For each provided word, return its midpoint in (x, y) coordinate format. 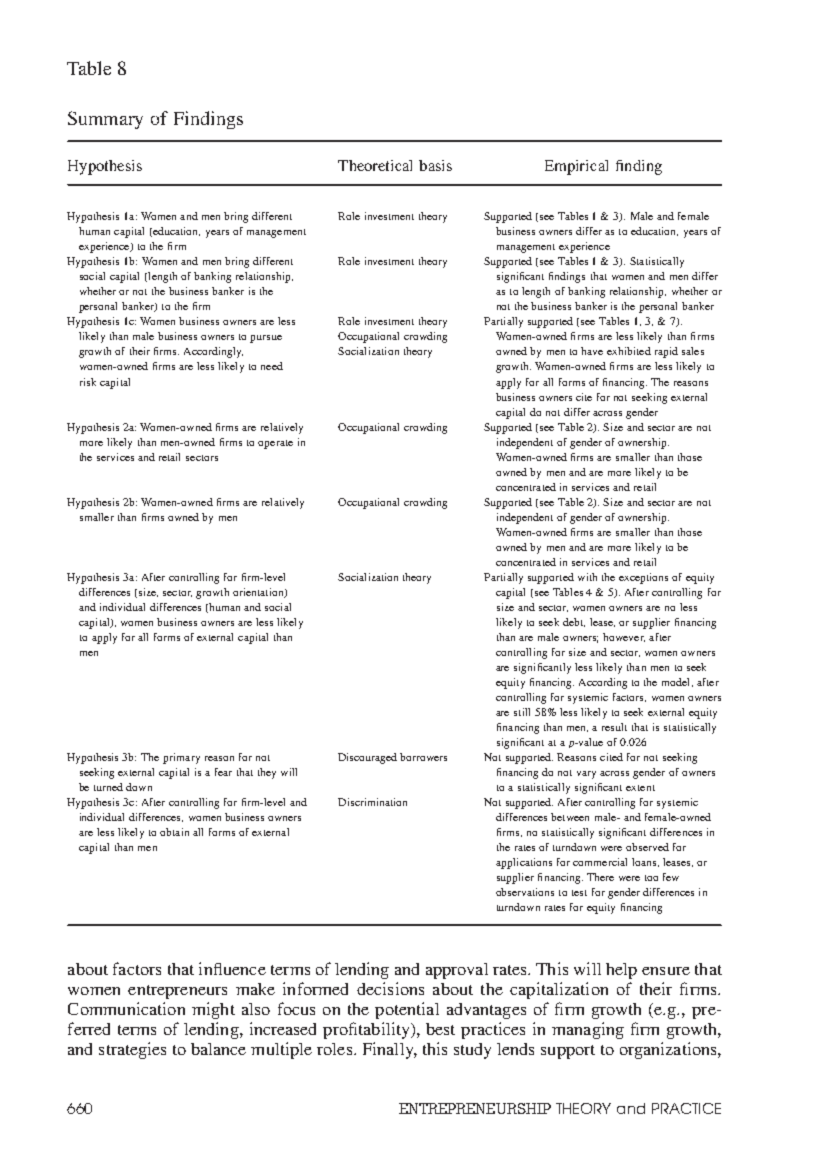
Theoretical (375, 165)
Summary (105, 120)
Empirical (576, 167)
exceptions (643, 578)
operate (275, 444)
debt (574, 622)
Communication (126, 1008)
